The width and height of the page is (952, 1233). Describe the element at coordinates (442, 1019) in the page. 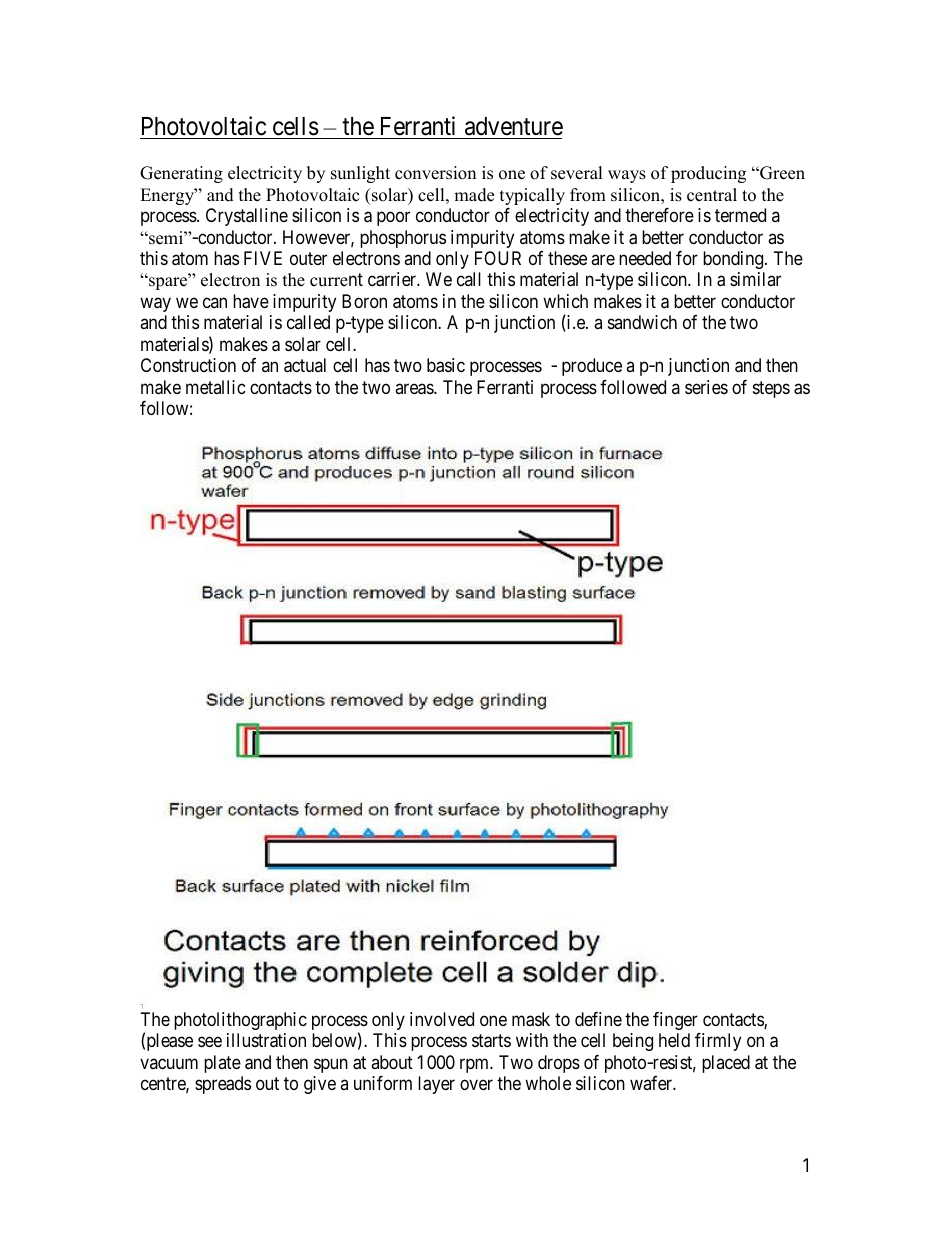

I see `involved` at that location.
